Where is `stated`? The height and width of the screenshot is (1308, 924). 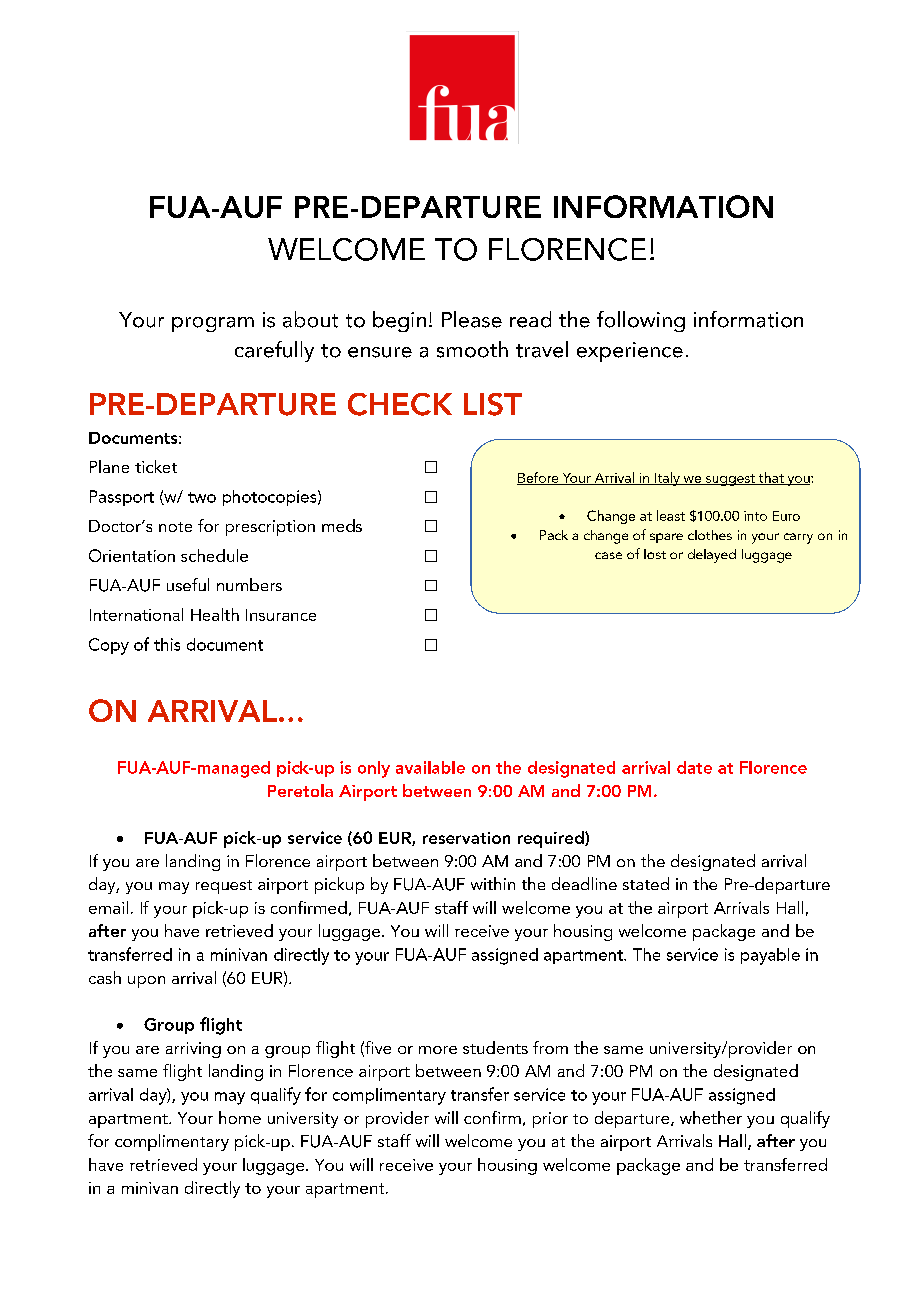
stated is located at coordinates (646, 883).
